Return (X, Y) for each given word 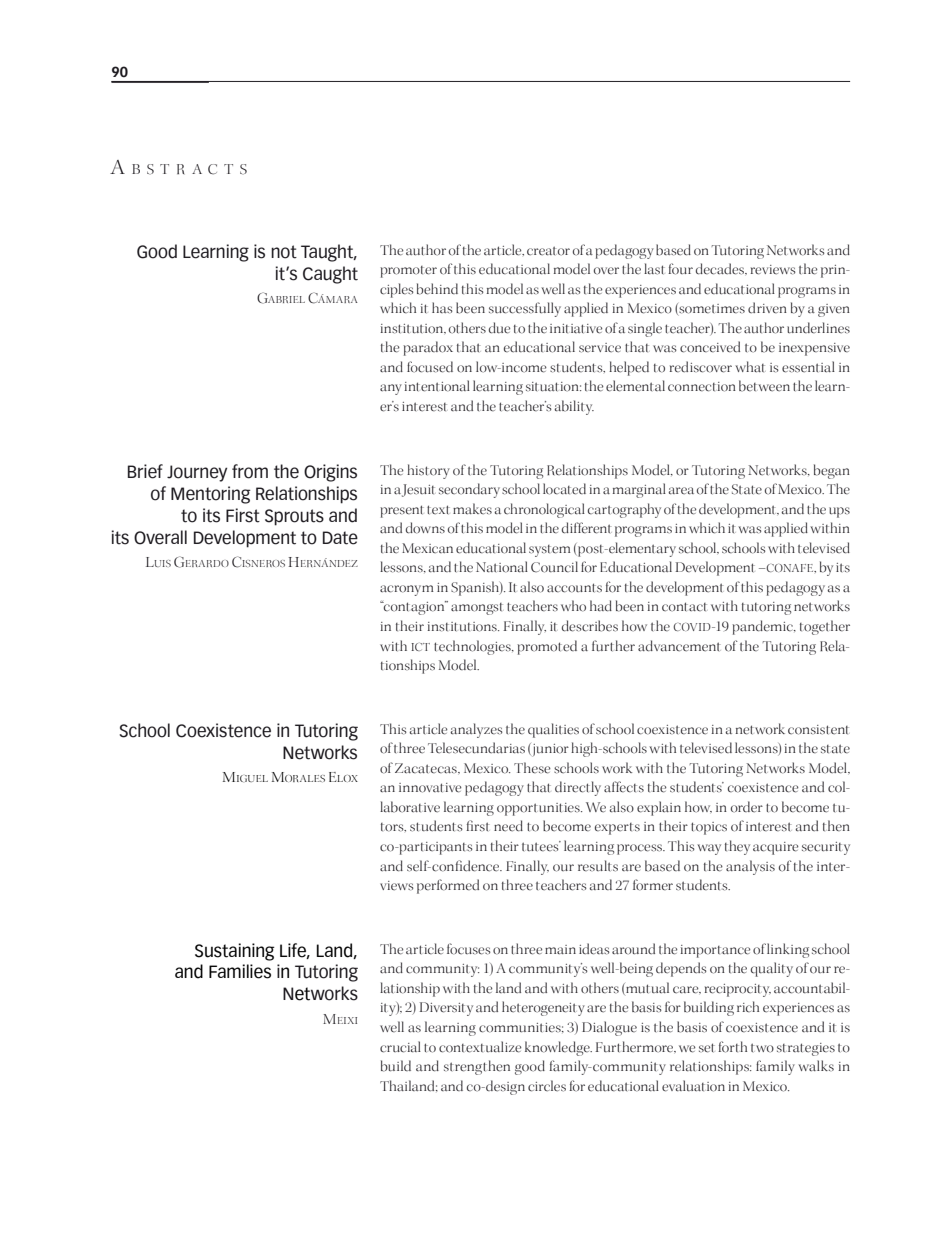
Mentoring (211, 495)
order (747, 807)
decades (721, 269)
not (284, 252)
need (508, 826)
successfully (525, 309)
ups (839, 512)
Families (240, 971)
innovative (430, 788)
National (502, 567)
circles (547, 1086)
